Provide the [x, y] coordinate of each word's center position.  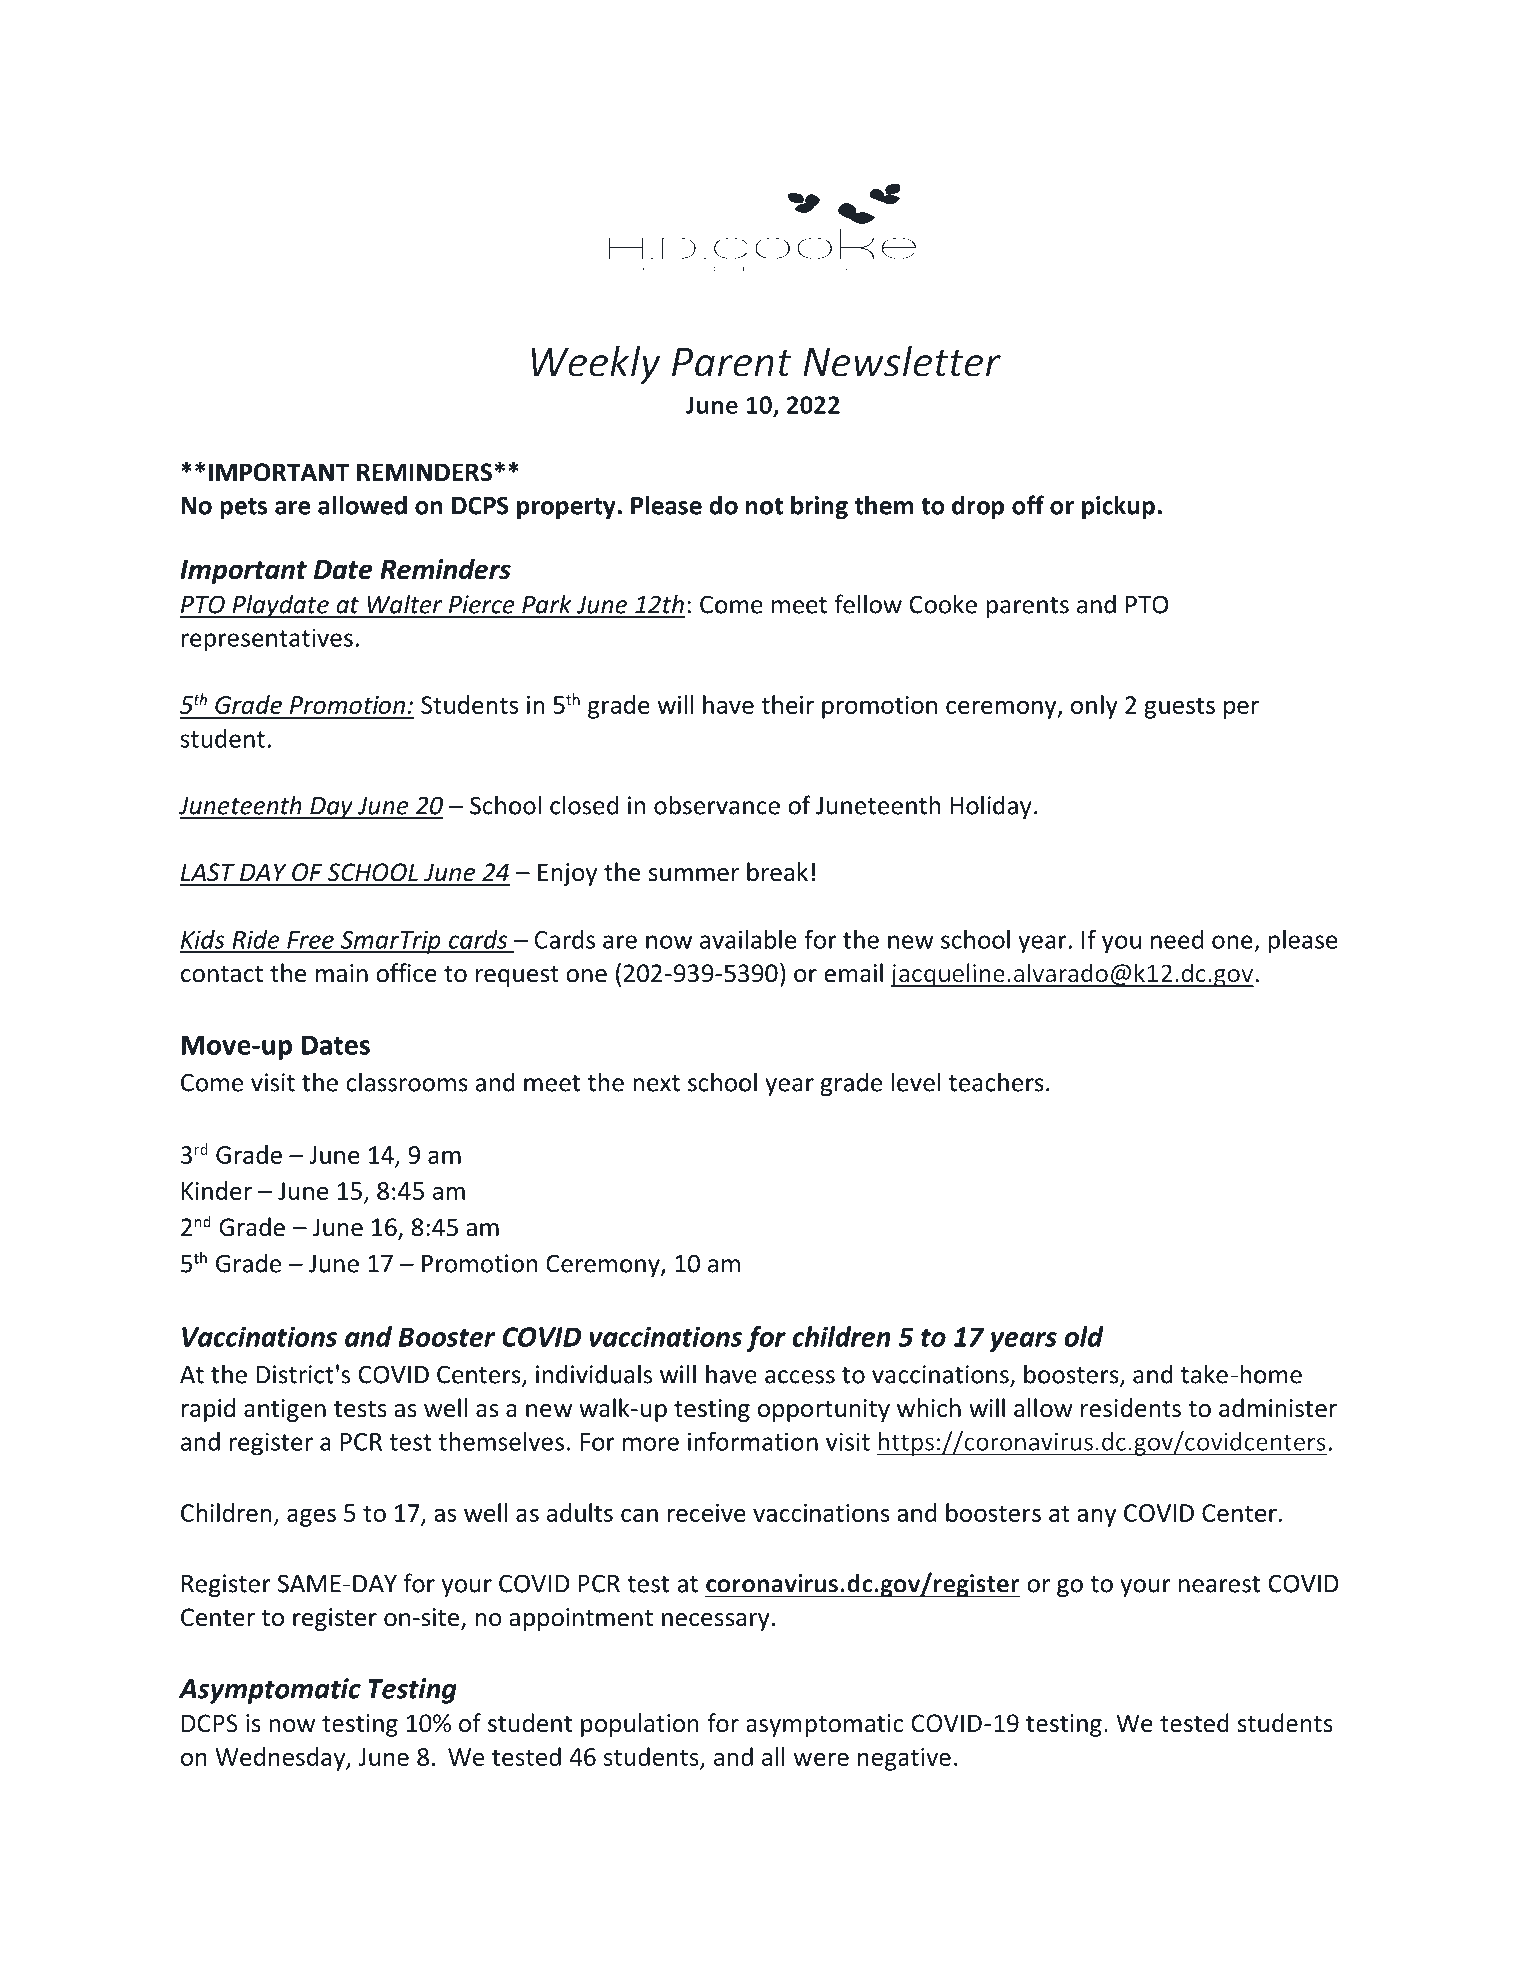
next [657, 1083]
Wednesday [281, 1759]
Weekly [595, 365]
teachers [996, 1082]
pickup [1118, 507]
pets [243, 508]
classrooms [407, 1082]
